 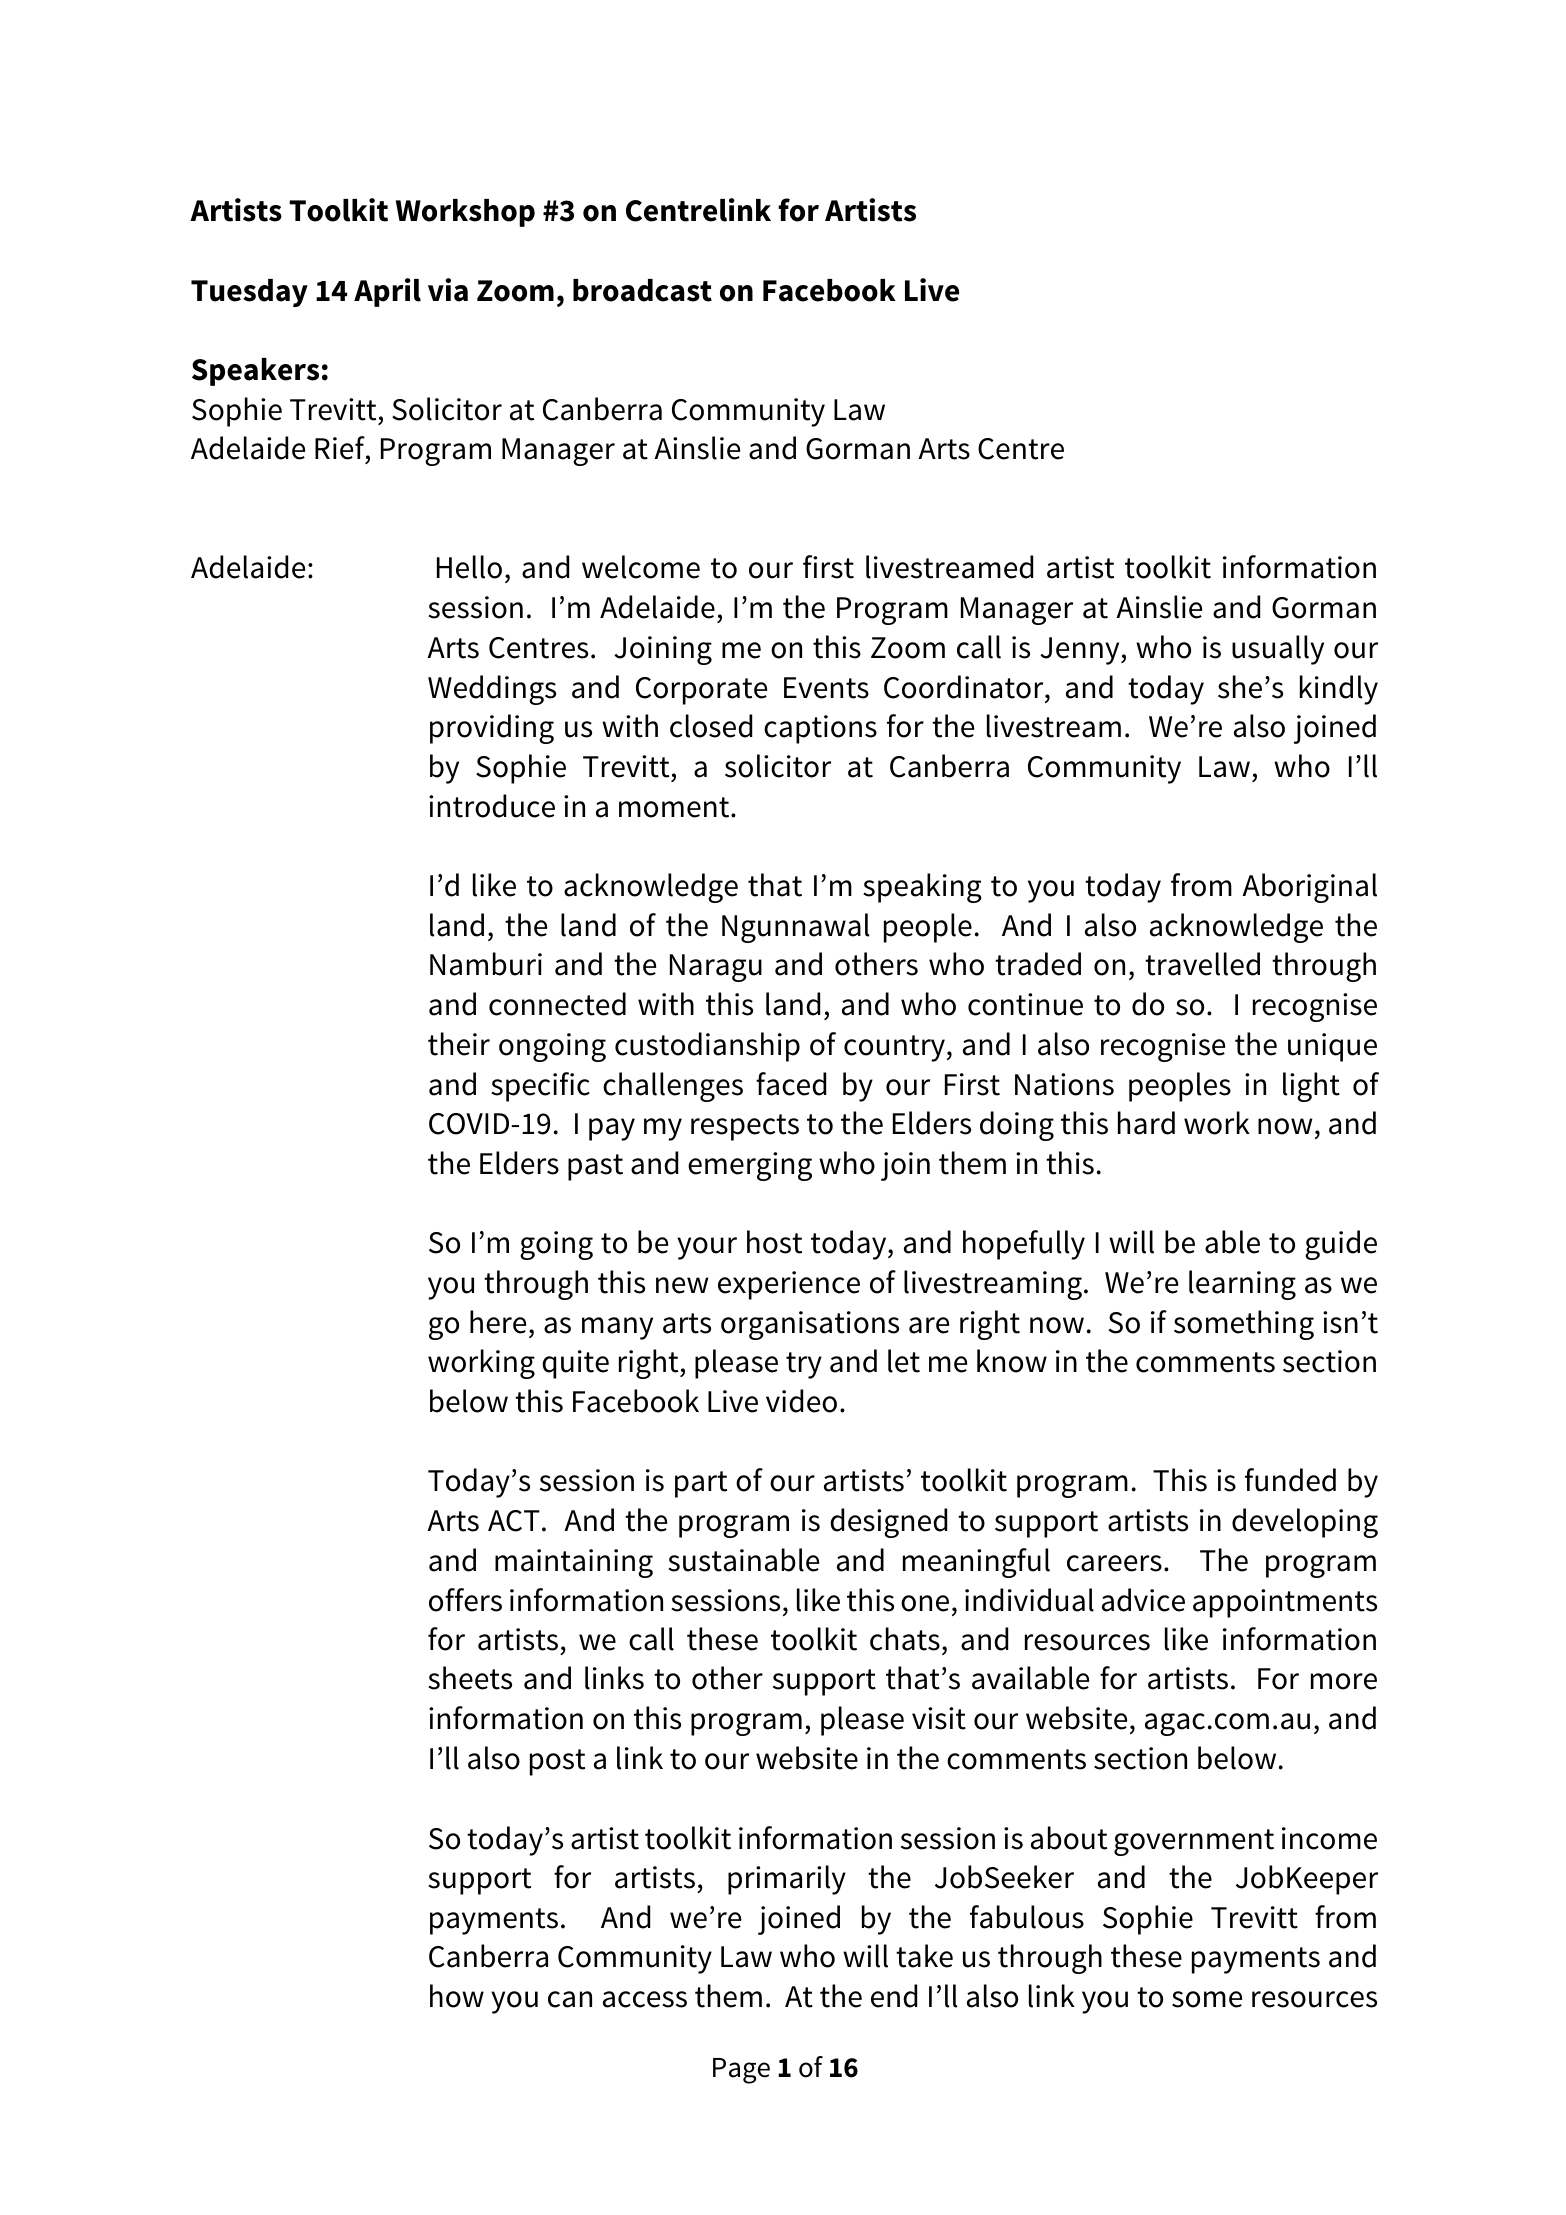 I want to click on Page, so click(x=741, y=2071).
